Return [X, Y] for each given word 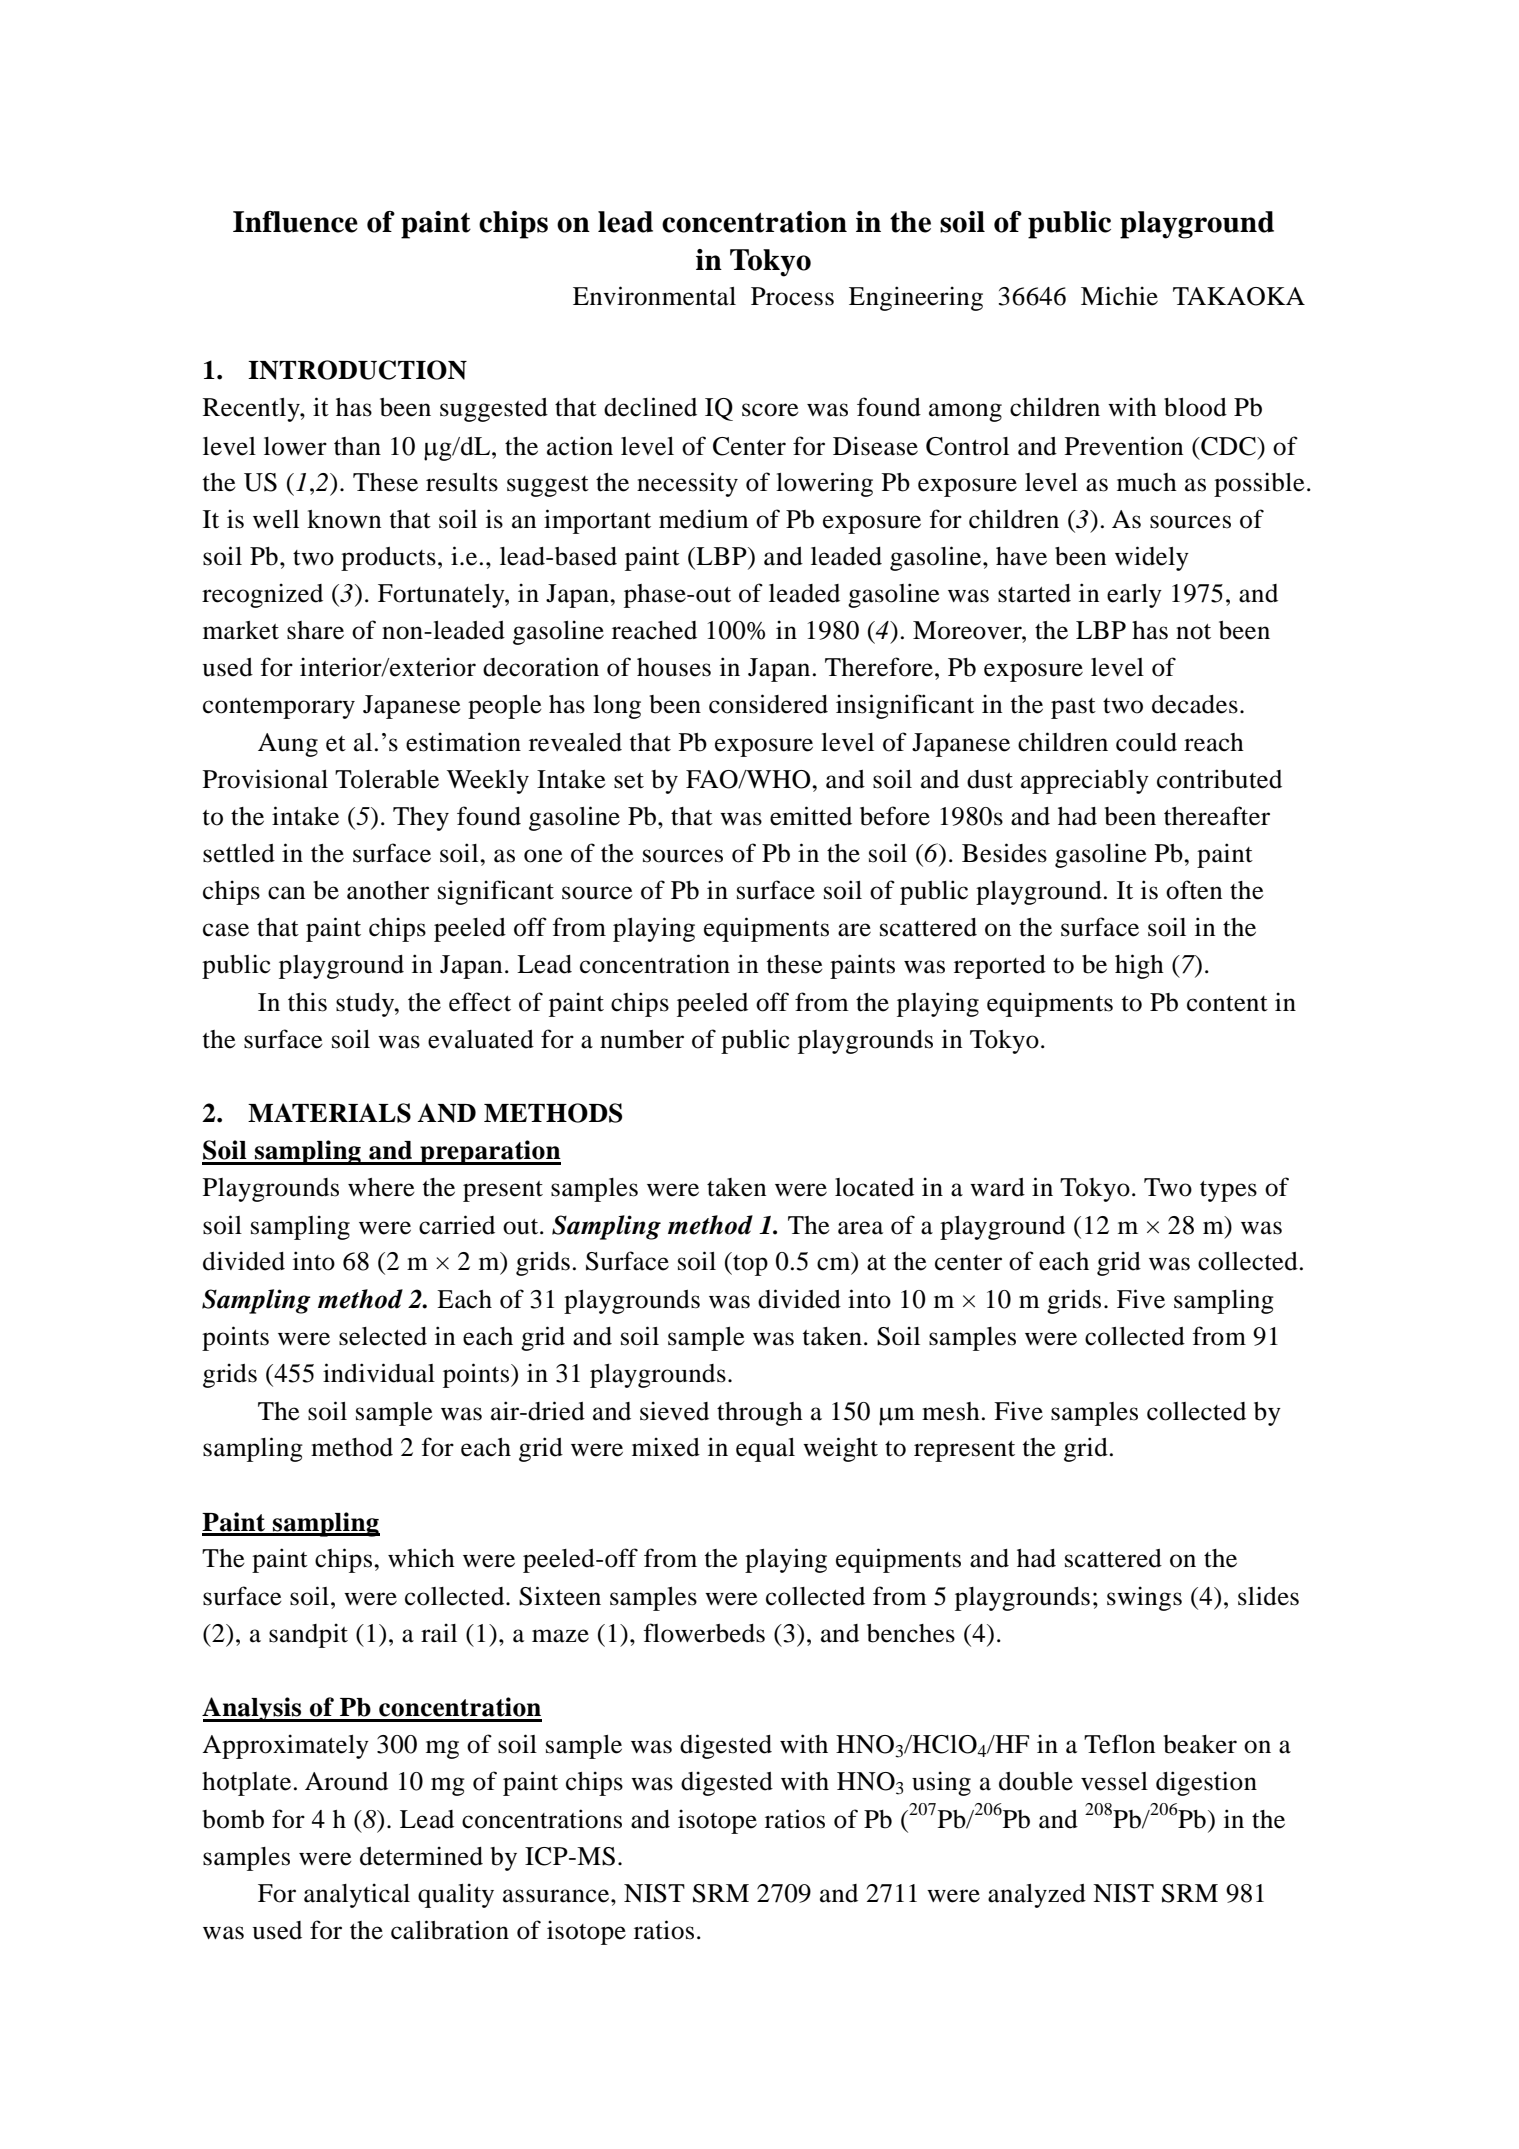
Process [792, 296]
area [860, 1228]
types [1228, 1191]
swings [1144, 1598]
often [1194, 890]
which [421, 1558]
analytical [357, 1895]
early [1134, 596]
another [388, 890]
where [381, 1187]
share [315, 630]
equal [765, 1450]
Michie [1119, 296]
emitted [811, 816]
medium [704, 519]
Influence [295, 222]
